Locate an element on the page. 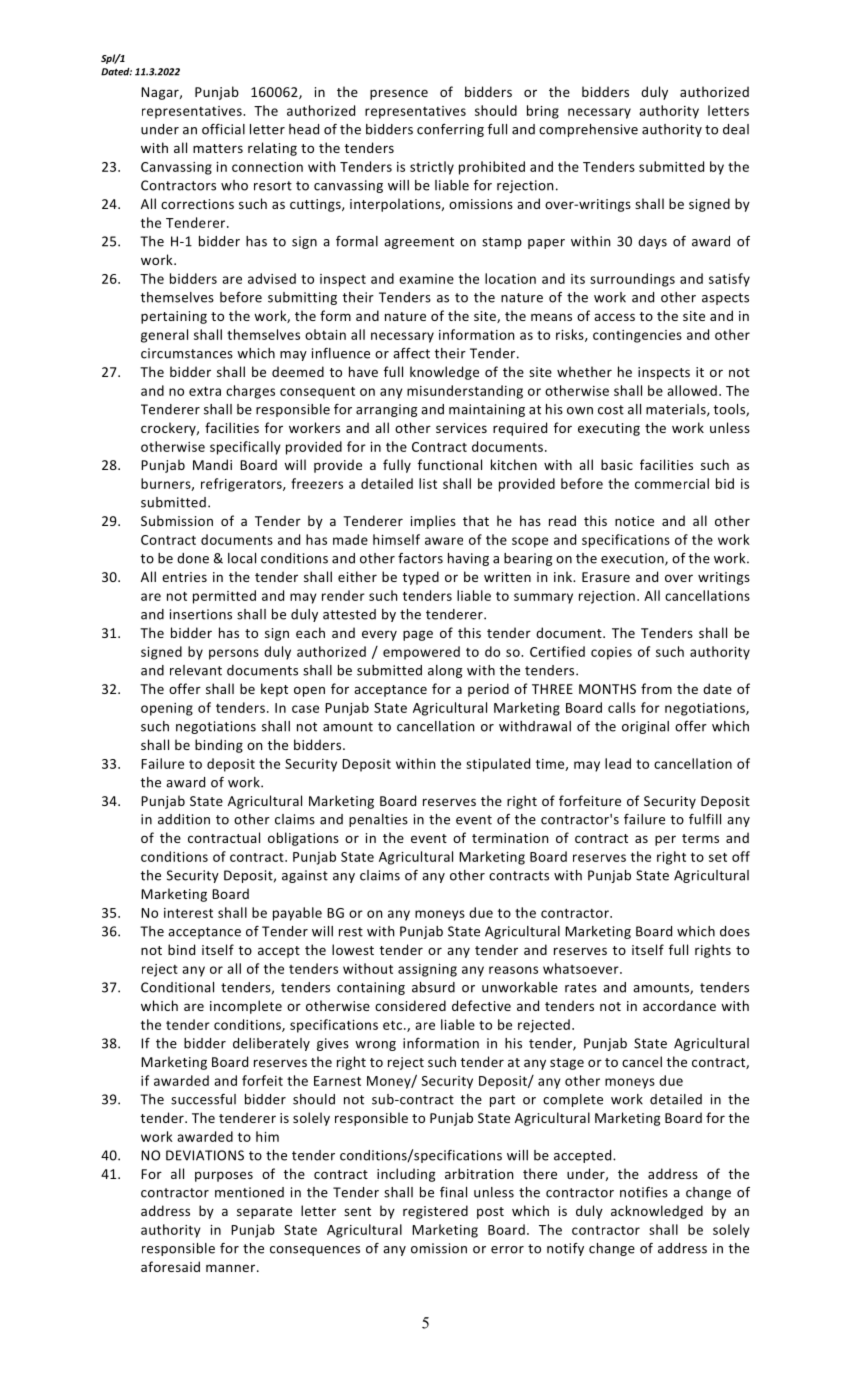 This page has height=1400, width=849. along is located at coordinates (445, 671).
